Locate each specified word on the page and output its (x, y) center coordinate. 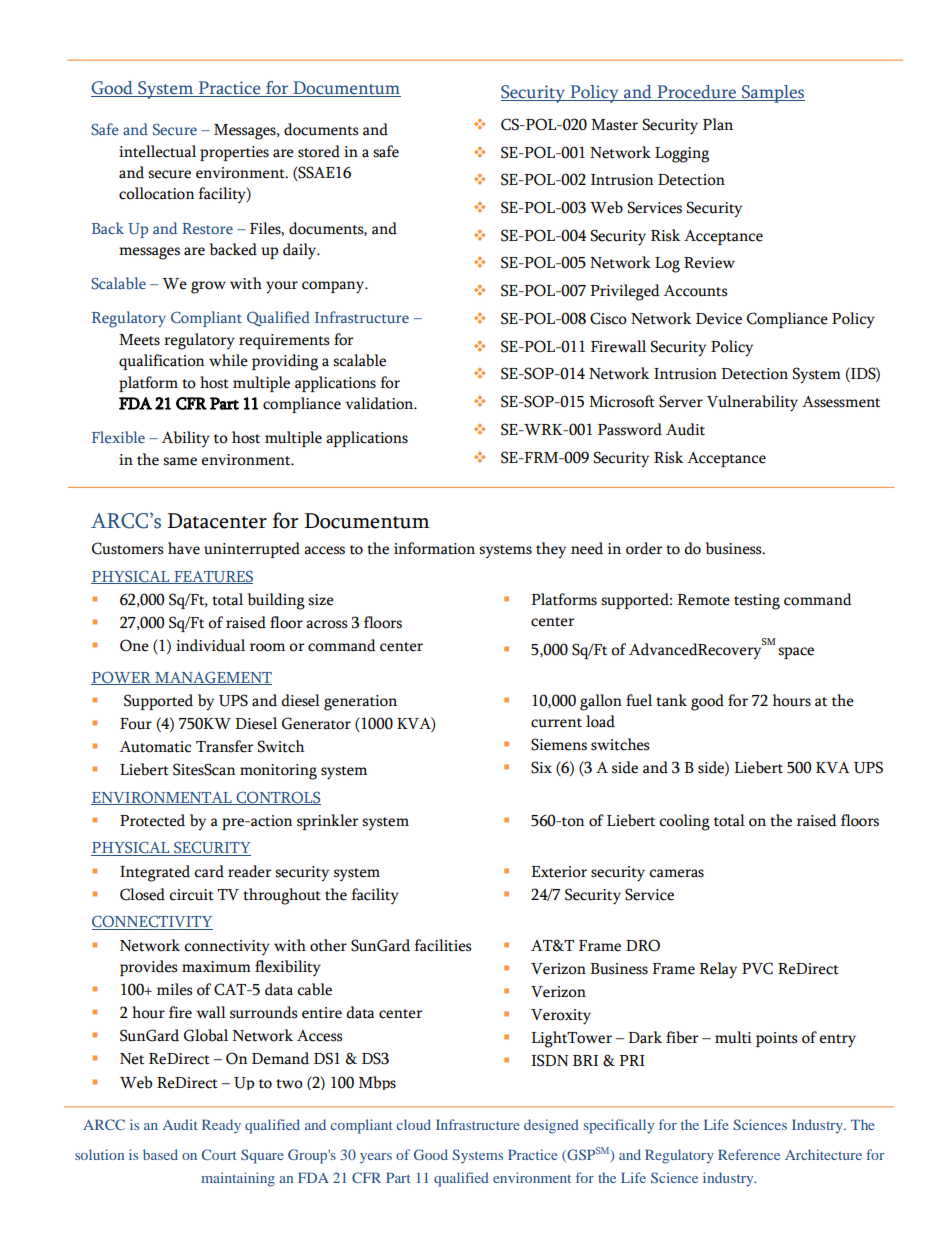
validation (380, 403)
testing (757, 602)
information (434, 548)
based (160, 1154)
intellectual (157, 151)
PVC (757, 968)
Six (541, 767)
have (184, 548)
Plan (718, 124)
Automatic (155, 747)
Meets (139, 340)
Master (614, 125)
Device (719, 319)
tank (671, 700)
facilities (442, 945)
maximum (216, 967)
